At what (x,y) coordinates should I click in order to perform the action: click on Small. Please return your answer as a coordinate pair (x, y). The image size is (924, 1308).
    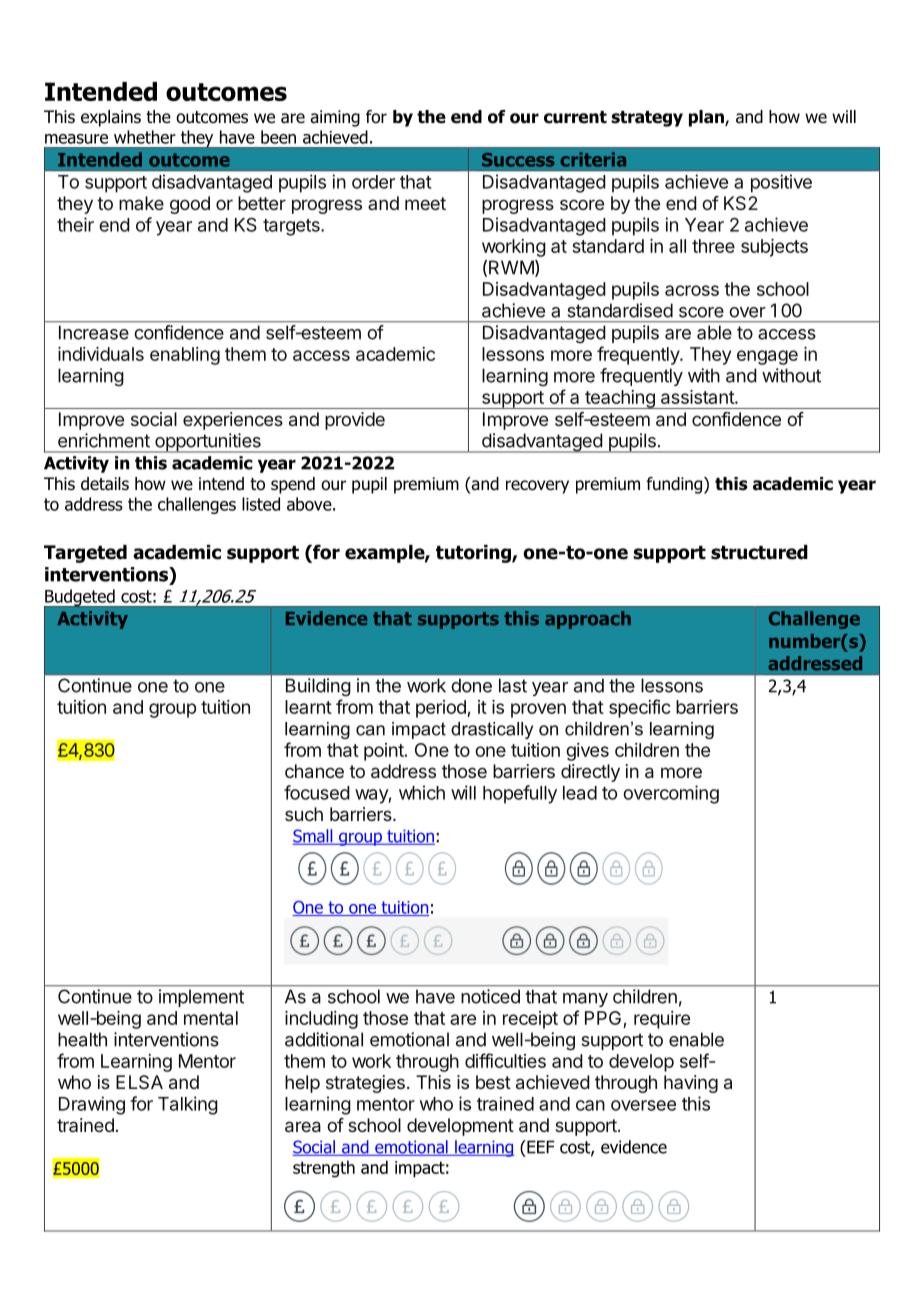
    Looking at the image, I should click on (314, 837).
